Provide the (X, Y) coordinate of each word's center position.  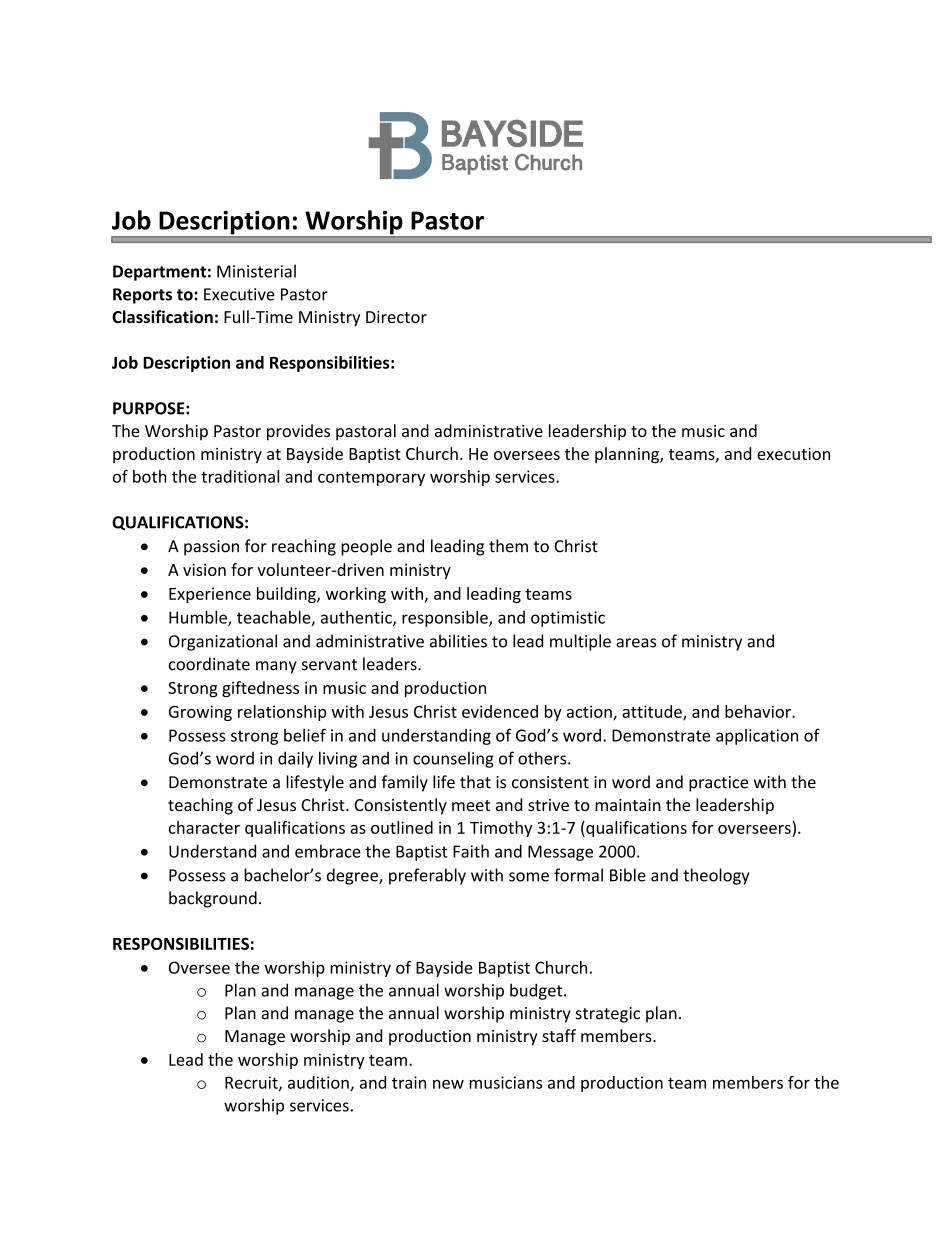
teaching (200, 806)
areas (636, 643)
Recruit (252, 1083)
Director (396, 317)
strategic (608, 1015)
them (508, 546)
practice (718, 784)
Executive (239, 294)
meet (471, 805)
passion (211, 548)
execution (793, 454)
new (448, 1084)
